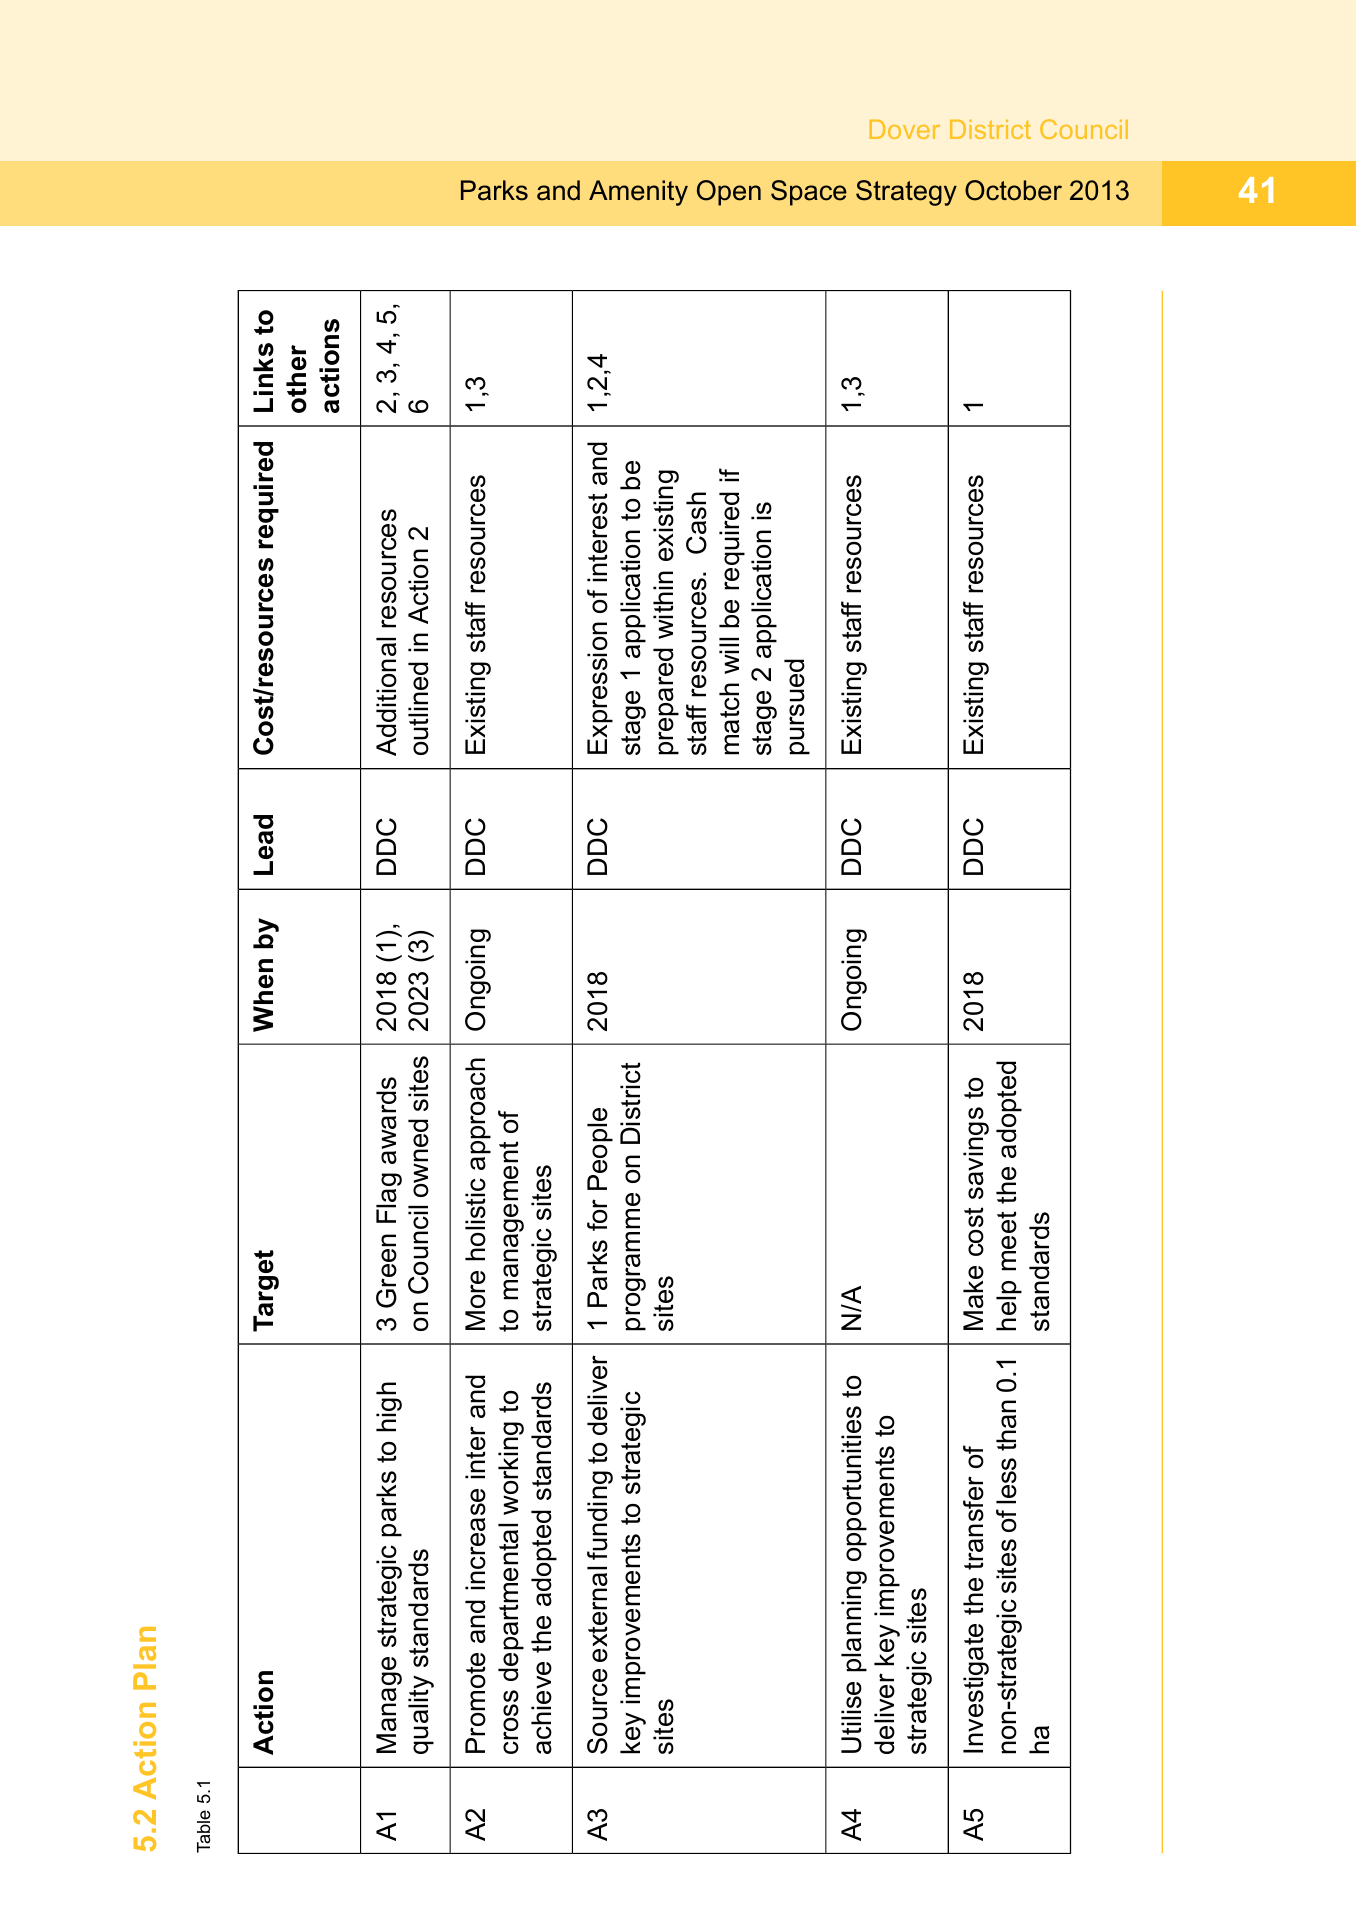  Describe the element at coordinates (906, 193) in the screenshot. I see `Strategy` at that location.
